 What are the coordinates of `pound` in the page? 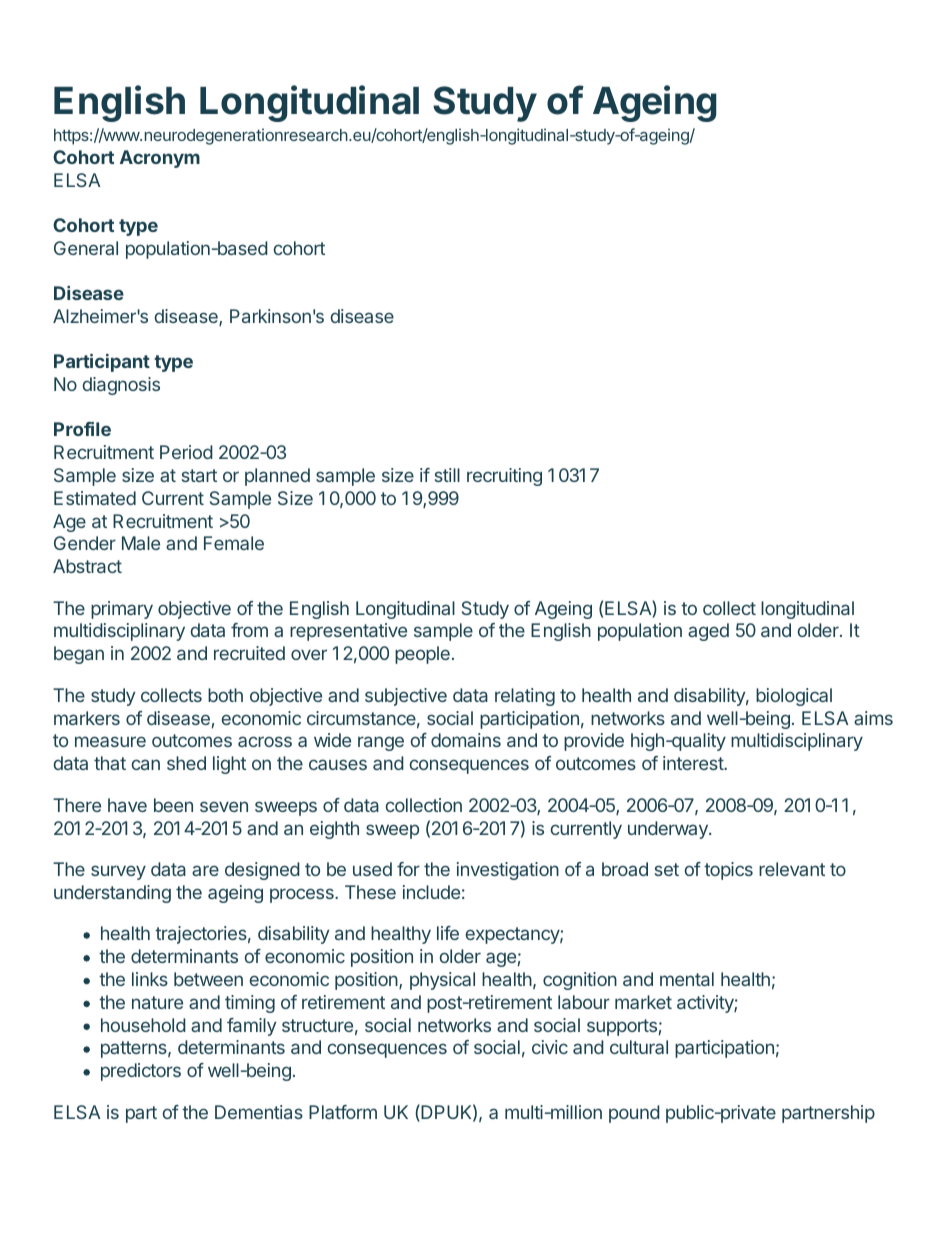 It's located at (634, 1114).
